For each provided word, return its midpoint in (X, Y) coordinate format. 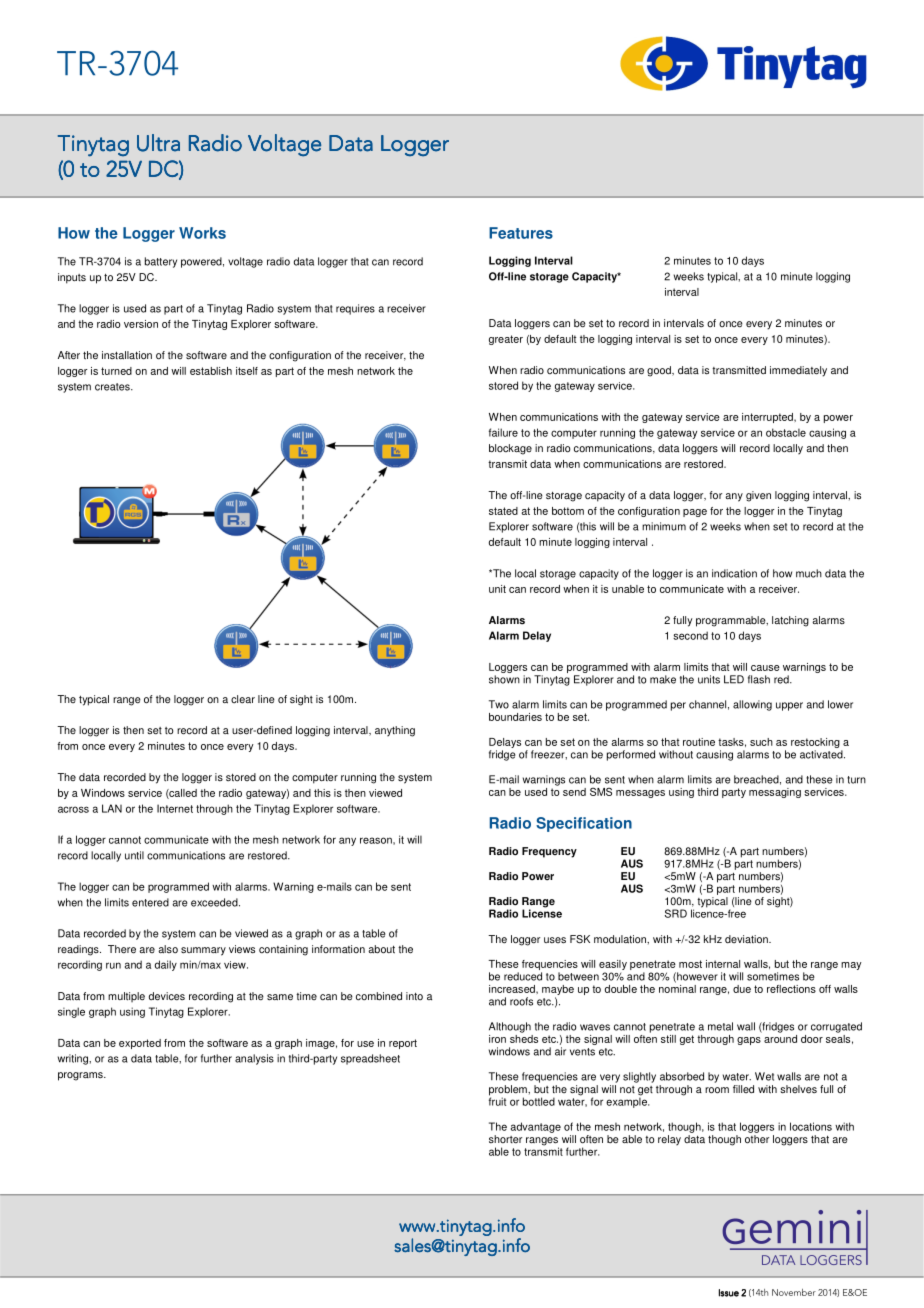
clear (243, 699)
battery (161, 262)
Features (521, 233)
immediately (798, 371)
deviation (747, 939)
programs (81, 1076)
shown (504, 679)
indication (734, 573)
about (381, 949)
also (168, 949)
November (794, 1292)
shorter (505, 1139)
